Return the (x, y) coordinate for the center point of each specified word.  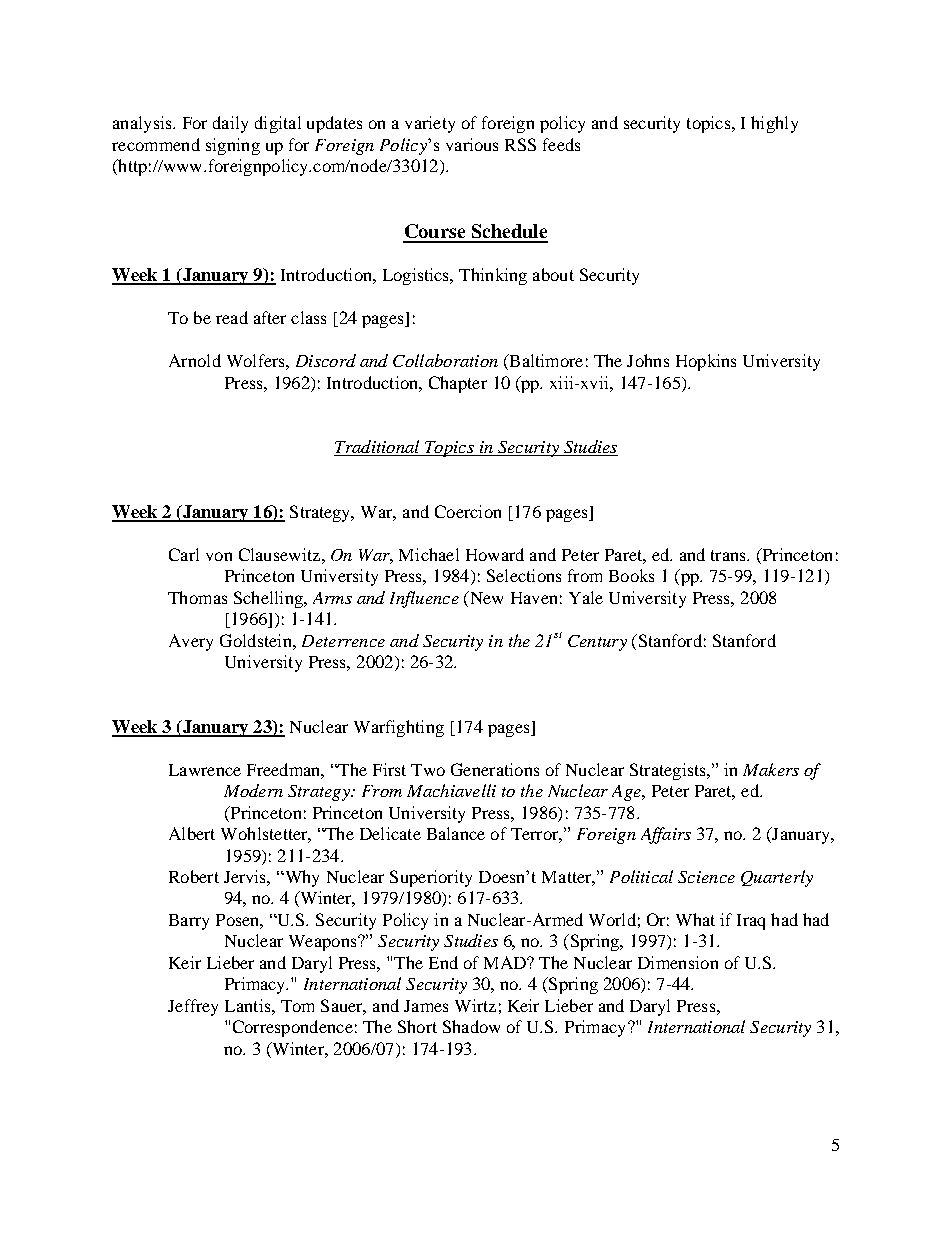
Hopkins (706, 362)
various (472, 144)
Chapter (458, 384)
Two (428, 770)
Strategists (669, 771)
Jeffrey (193, 1007)
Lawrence (205, 770)
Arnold (195, 360)
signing (233, 146)
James (426, 1006)
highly (774, 124)
